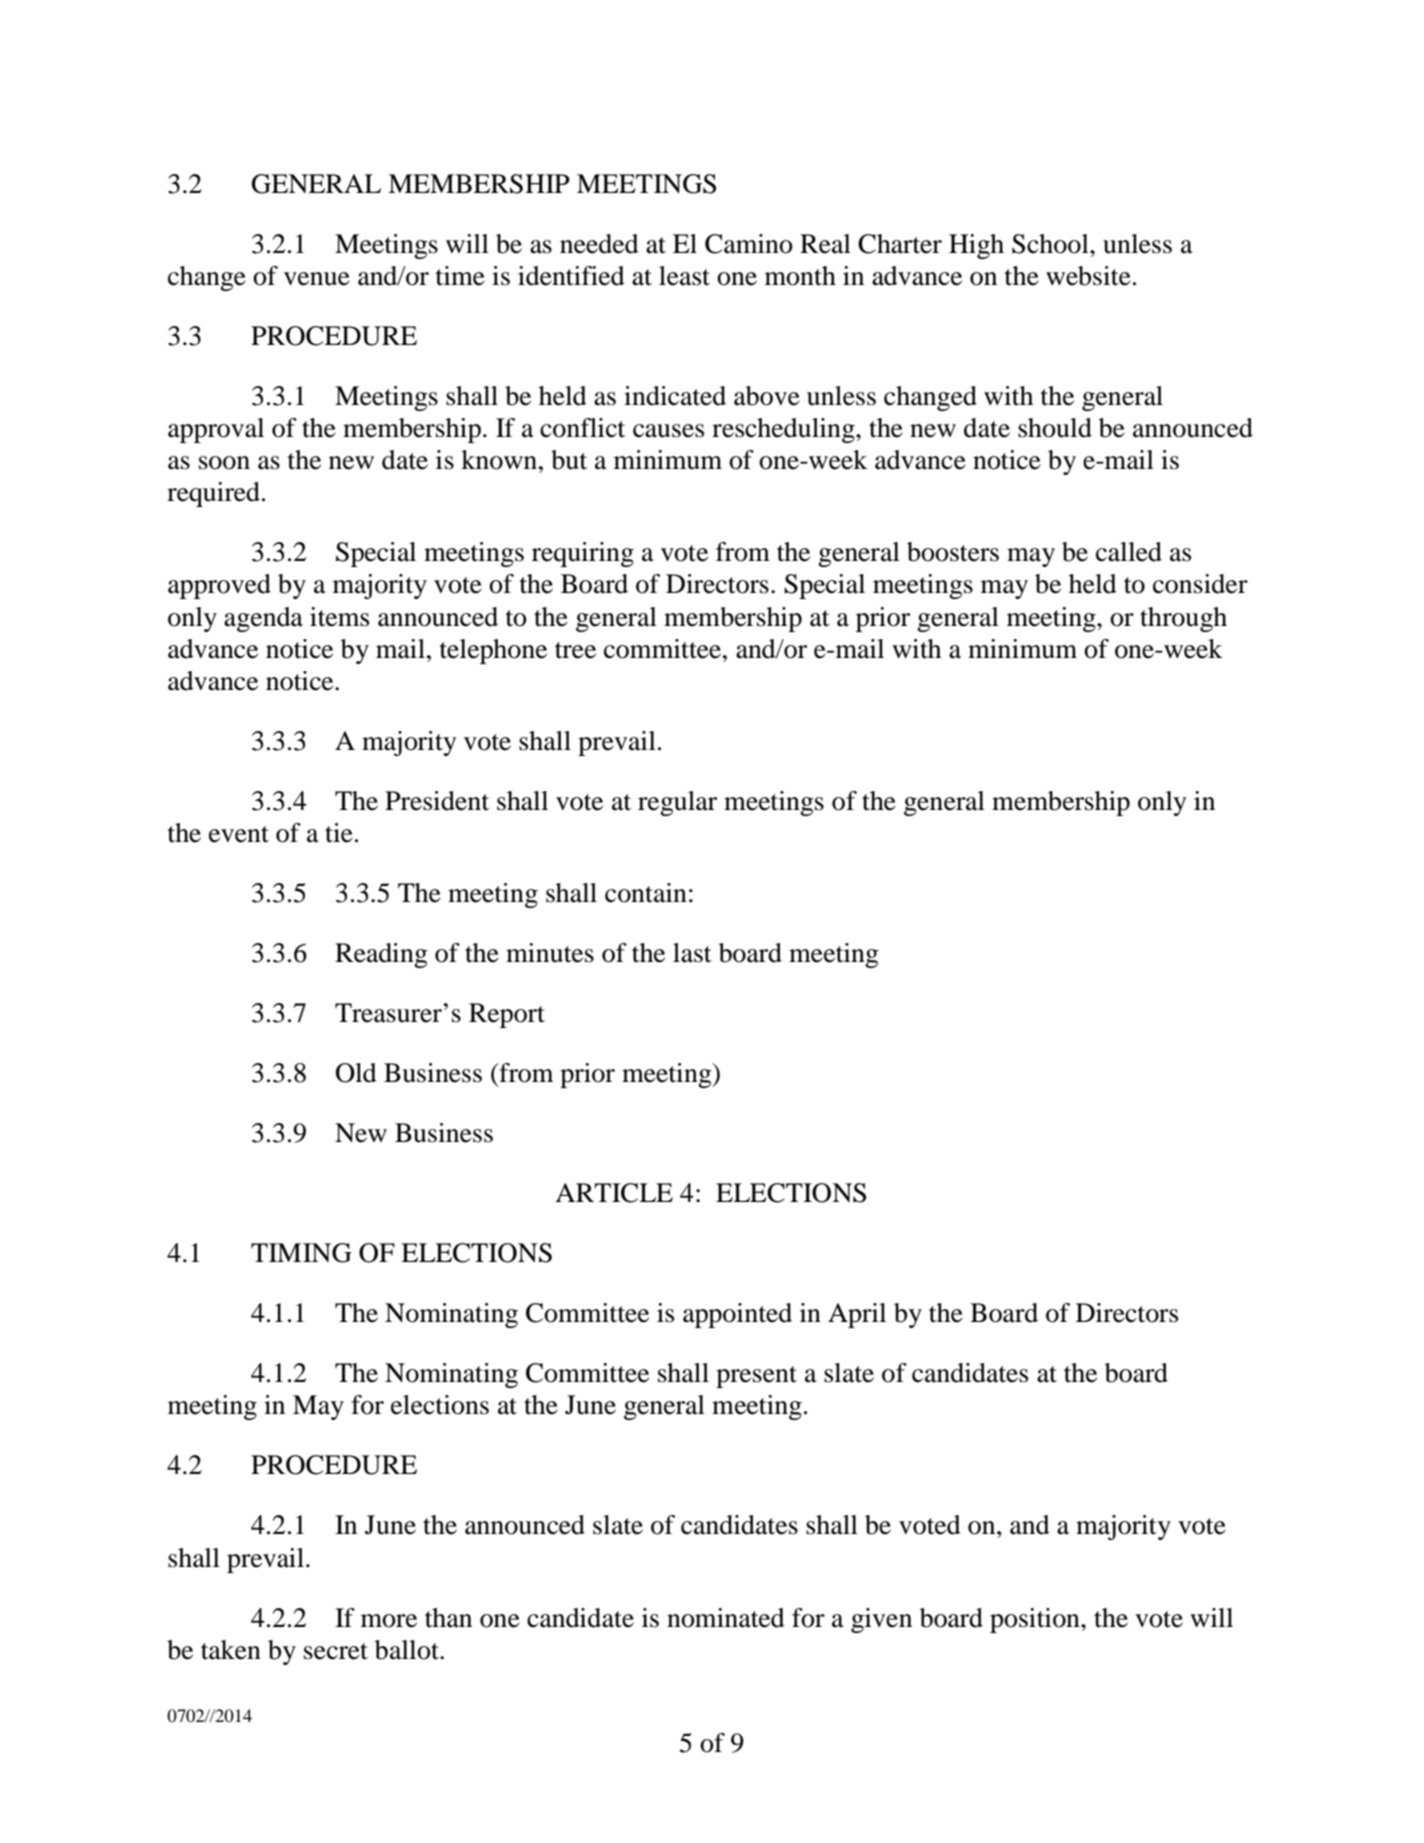  Describe the element at coordinates (726, 1618) in the screenshot. I see `nominated` at that location.
